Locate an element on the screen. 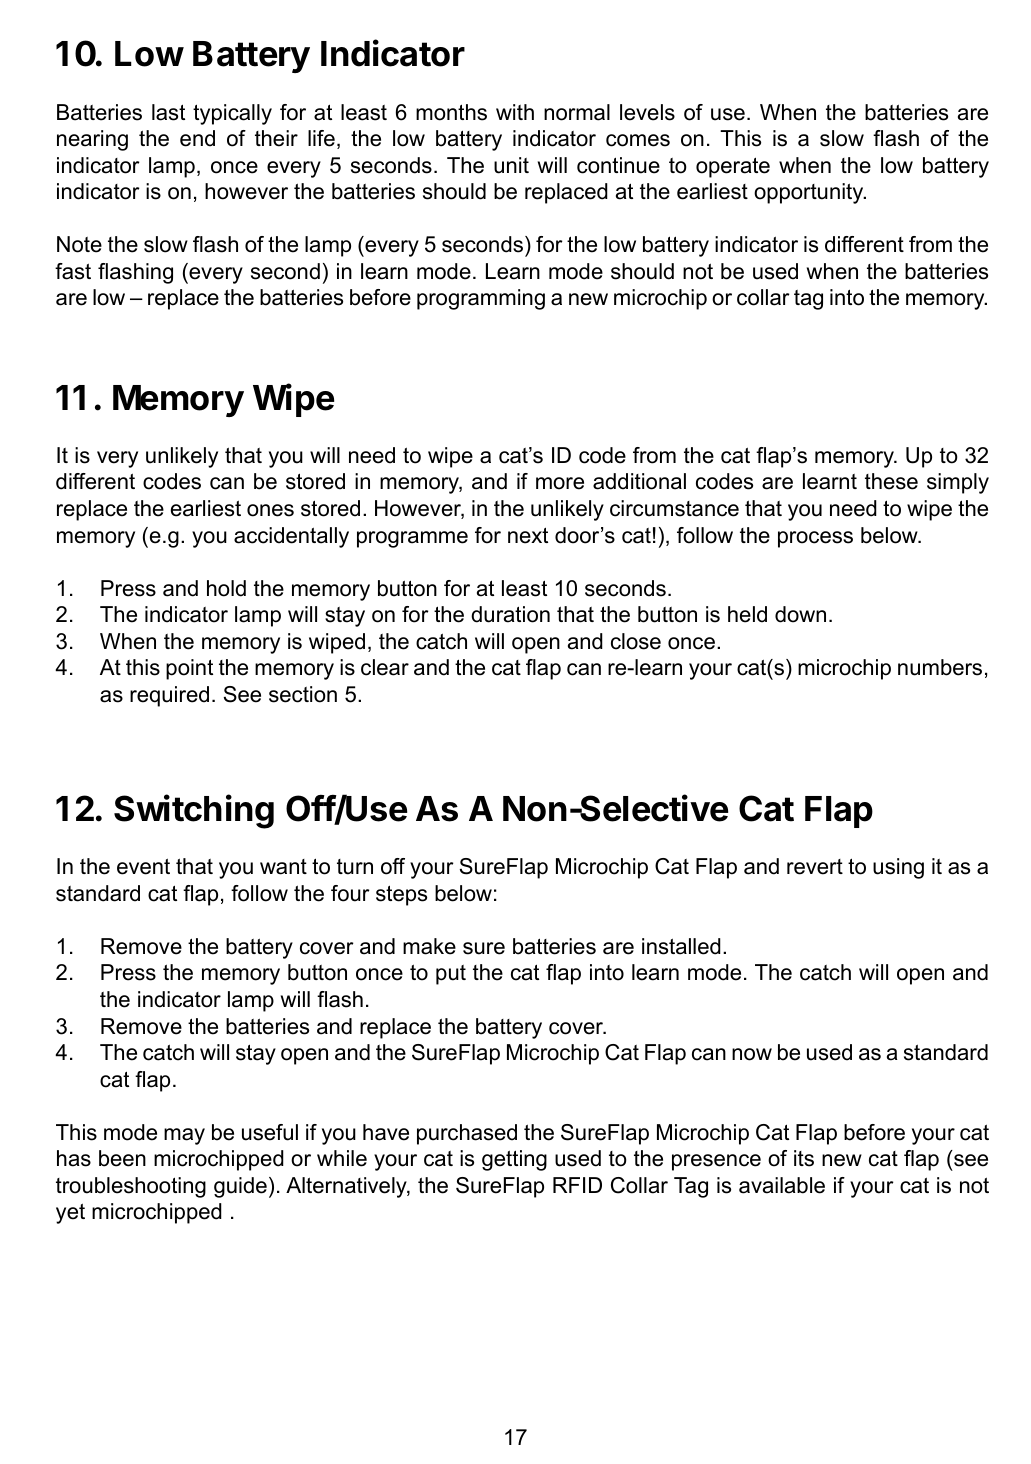 This screenshot has height=1464, width=1031. numbers is located at coordinates (940, 667).
